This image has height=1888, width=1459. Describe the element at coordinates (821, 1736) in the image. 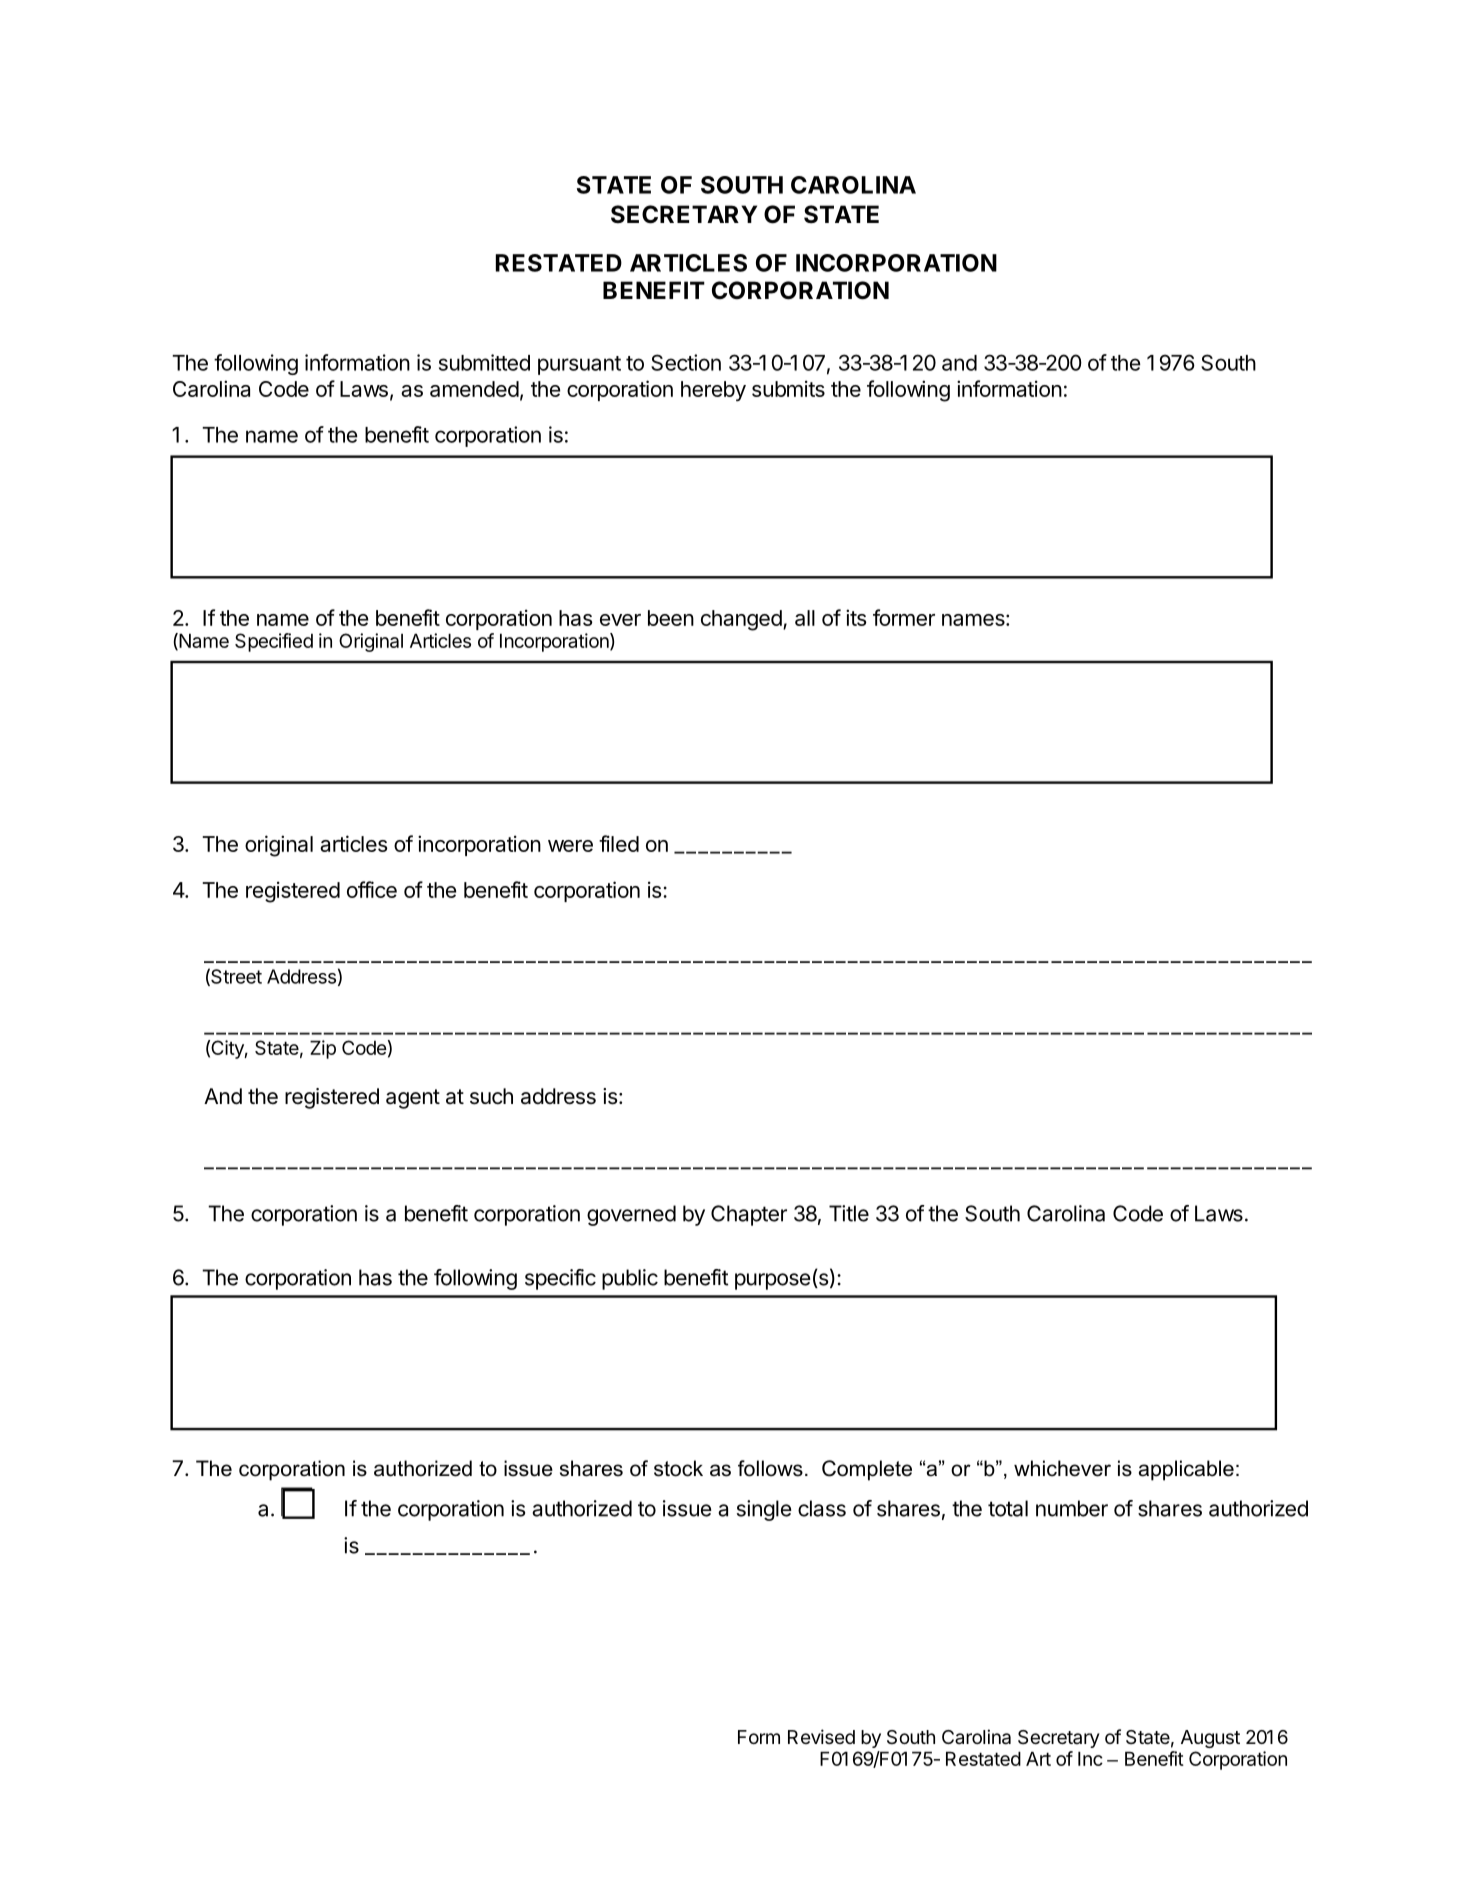

I see `Revised` at that location.
